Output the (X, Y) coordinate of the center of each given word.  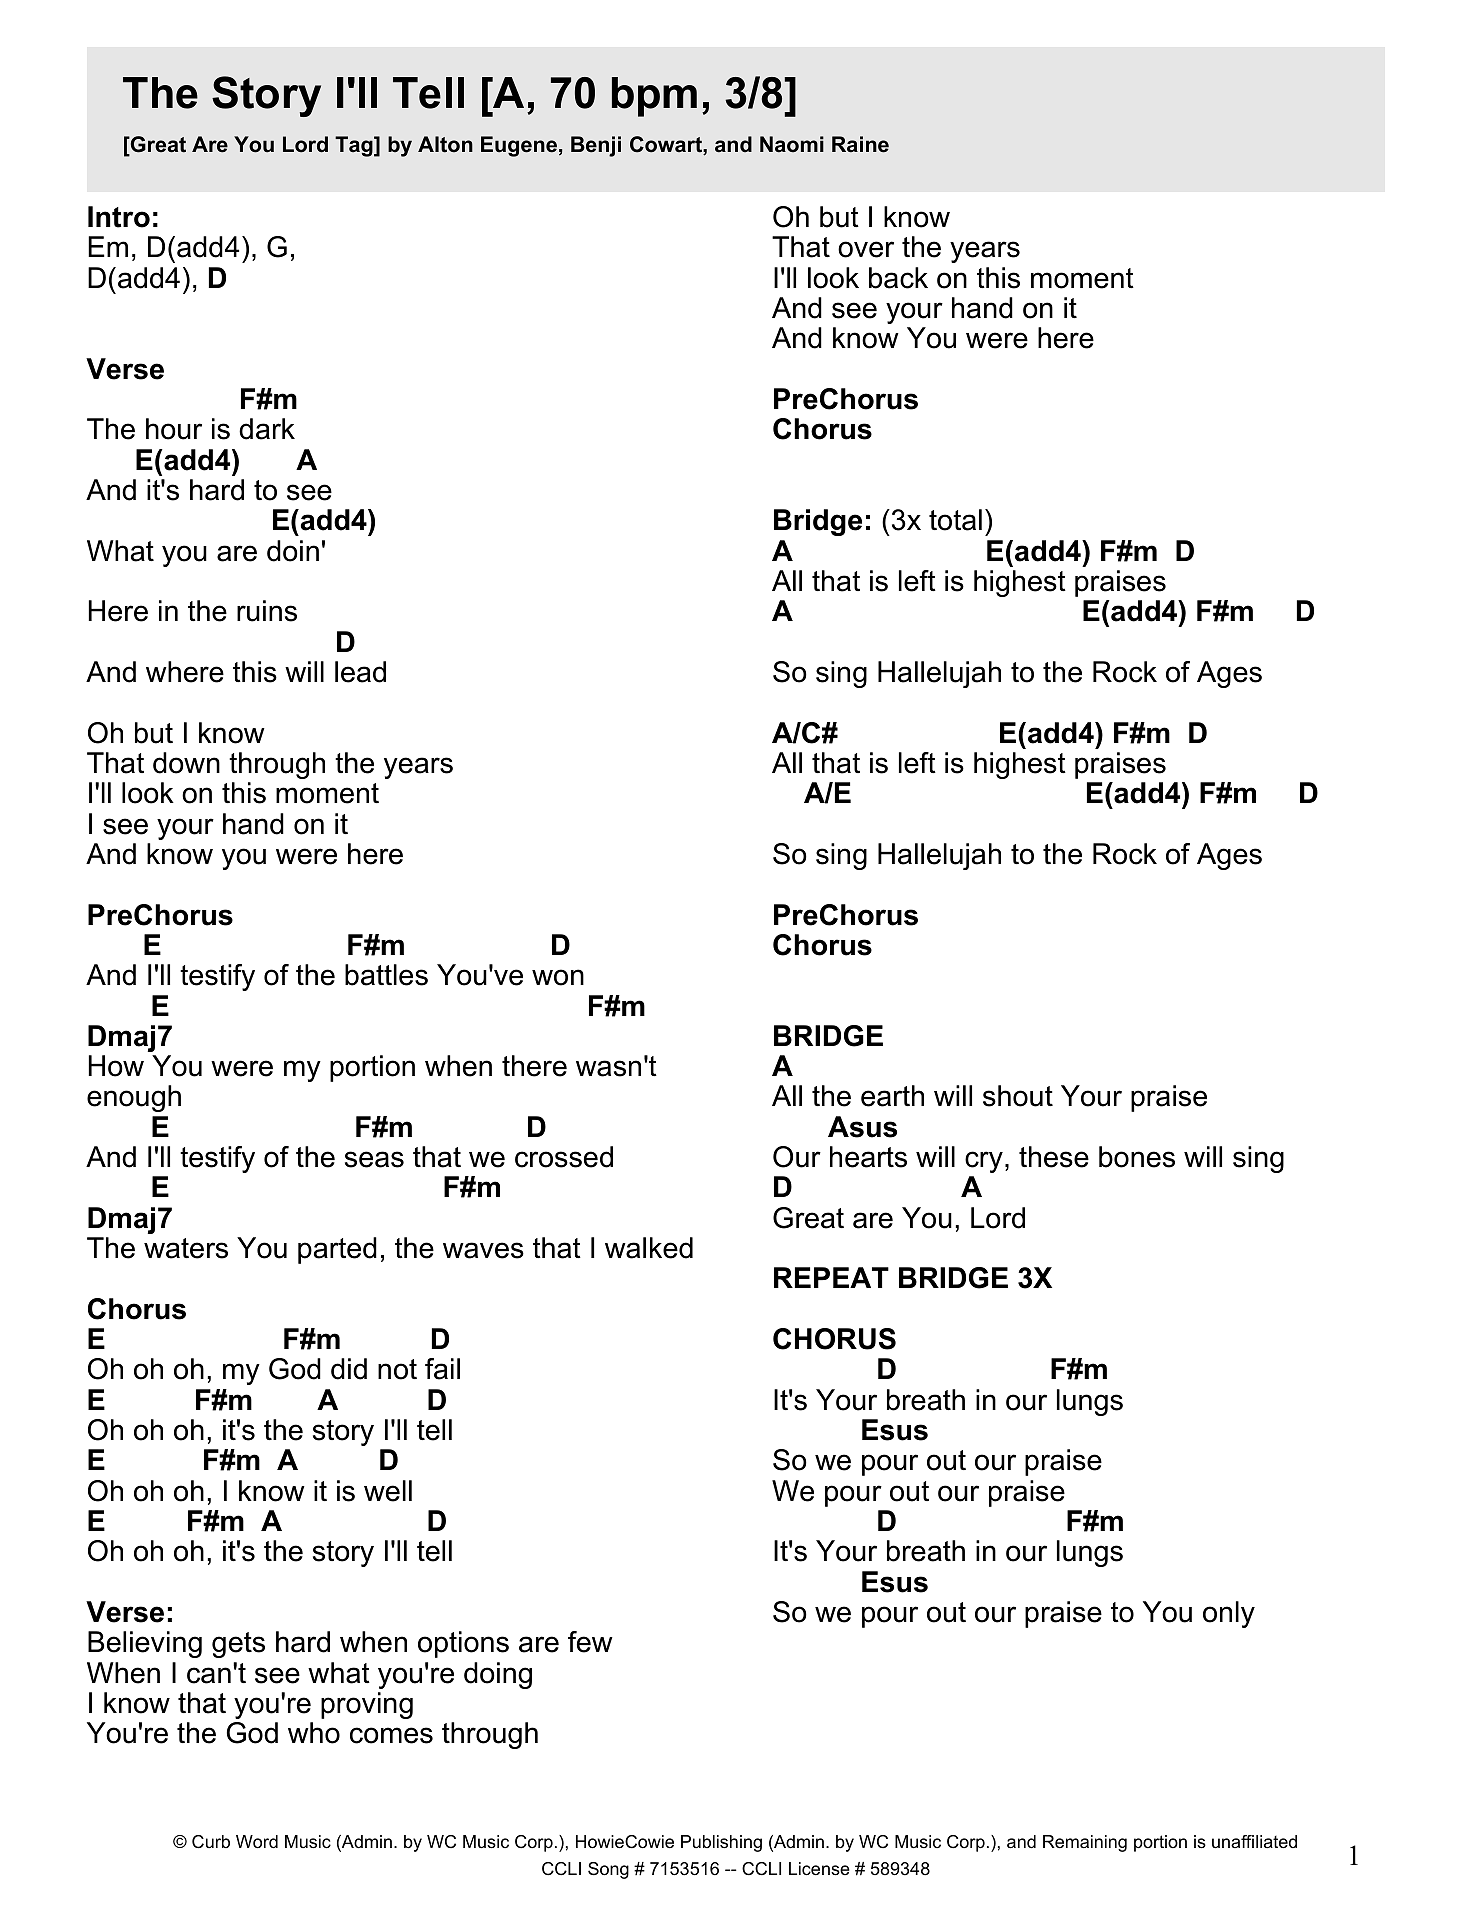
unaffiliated (1254, 1841)
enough (134, 1098)
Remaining (1085, 1843)
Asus (862, 1127)
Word (257, 1842)
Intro (119, 217)
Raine (860, 144)
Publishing (721, 1843)
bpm (654, 97)
